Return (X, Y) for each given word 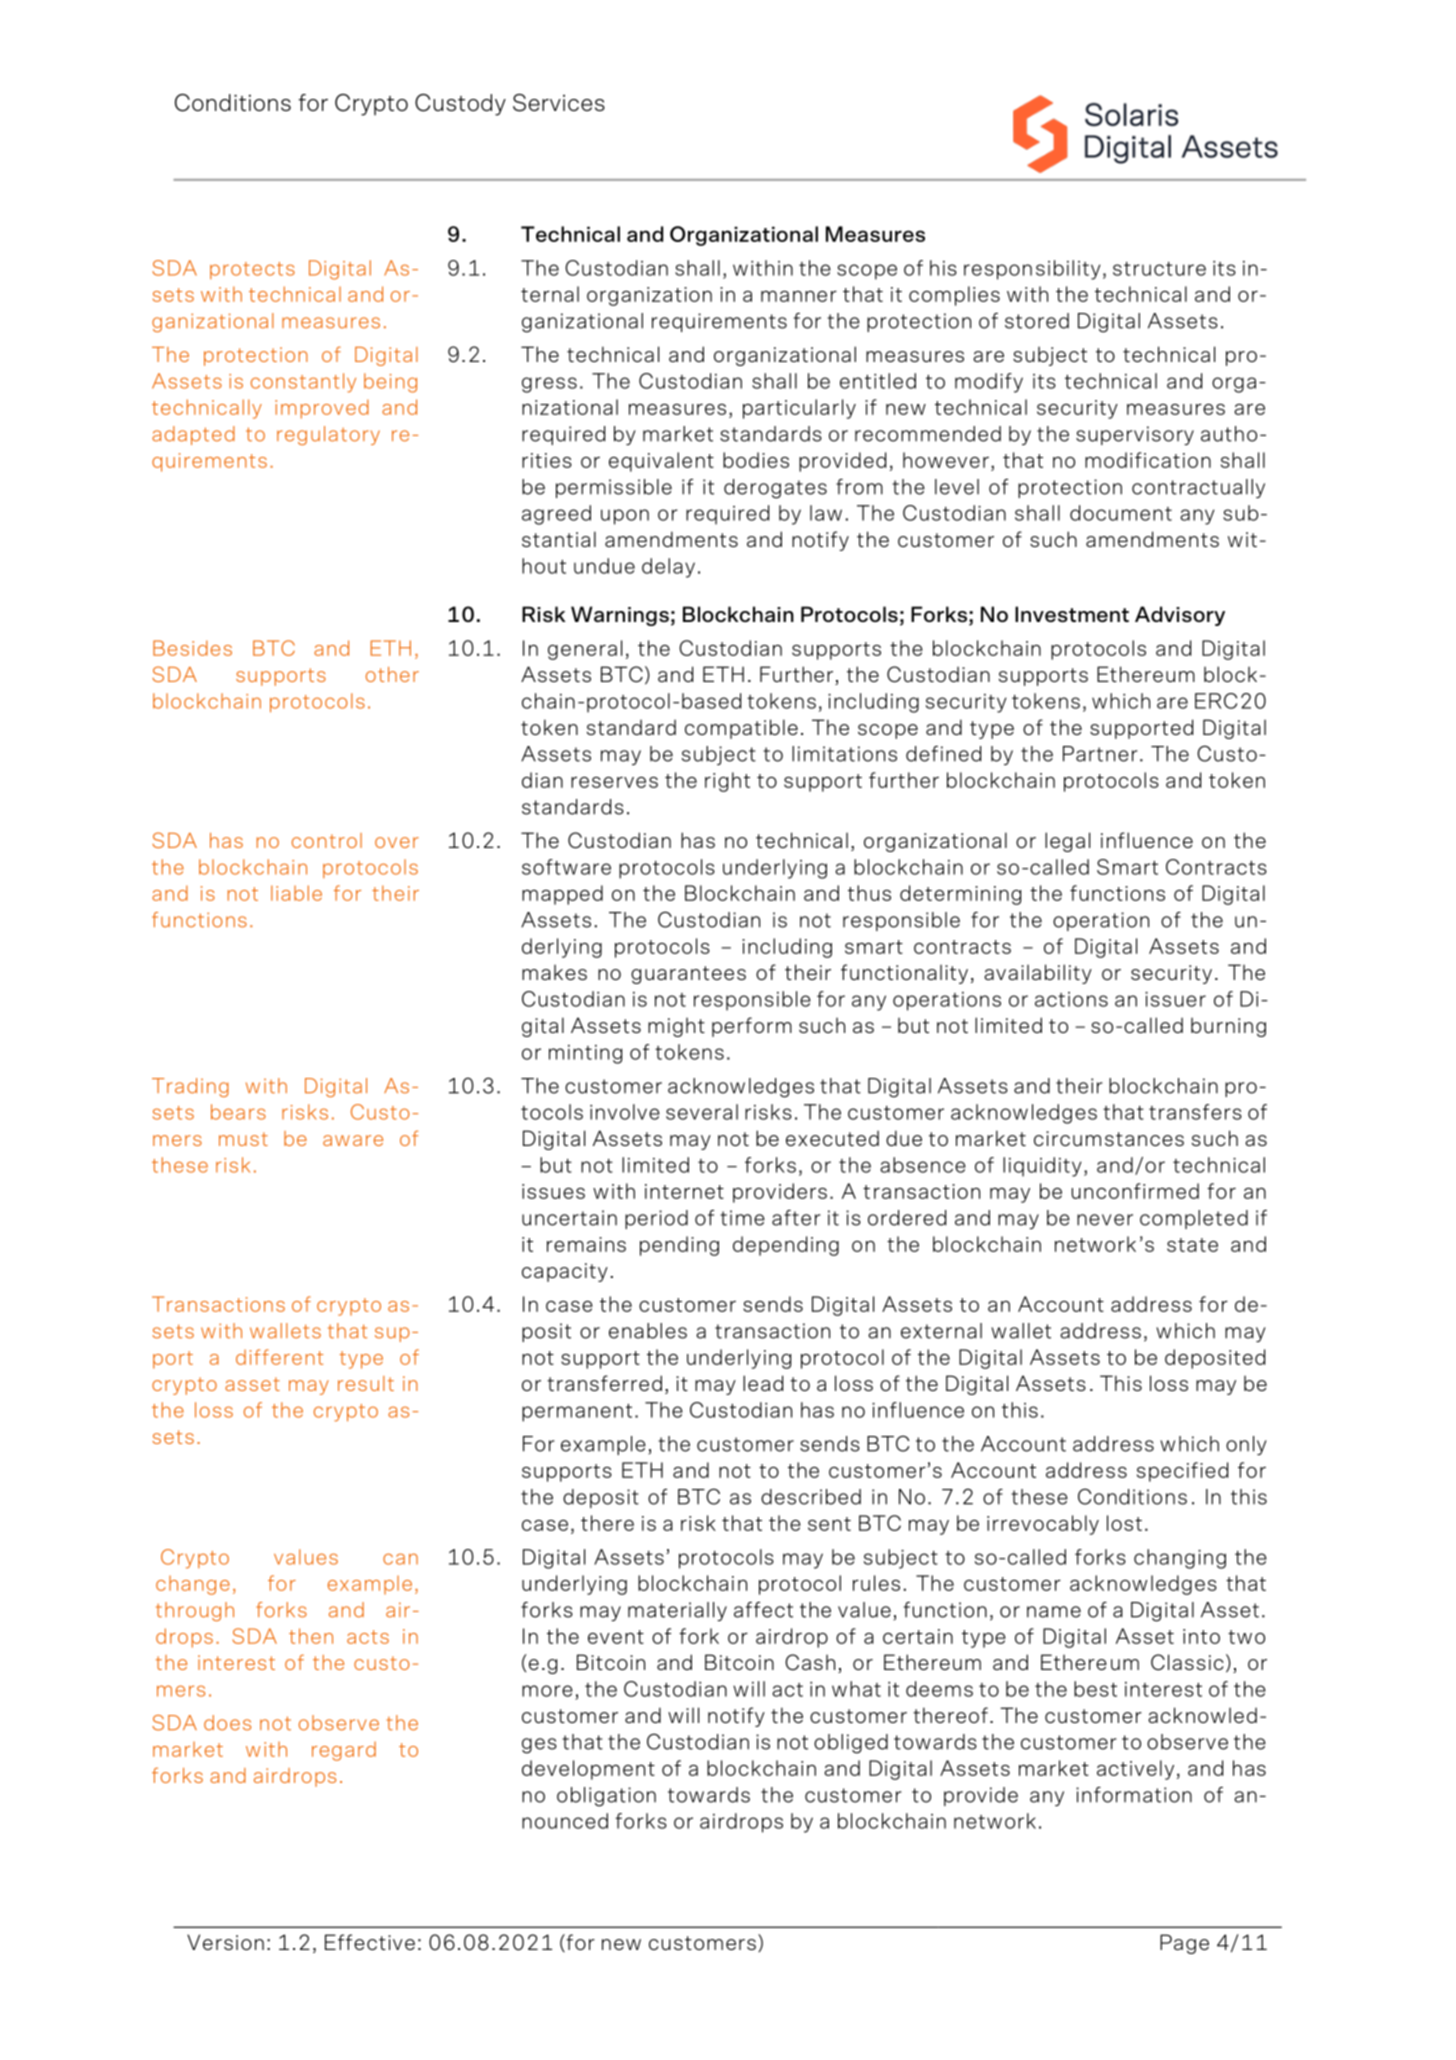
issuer (1175, 999)
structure (1159, 269)
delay (668, 568)
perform (752, 1027)
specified (1182, 1472)
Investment (1072, 614)
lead (763, 1383)
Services (559, 103)
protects (252, 270)
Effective (370, 1942)
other (392, 674)
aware (353, 1140)
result (366, 1383)
